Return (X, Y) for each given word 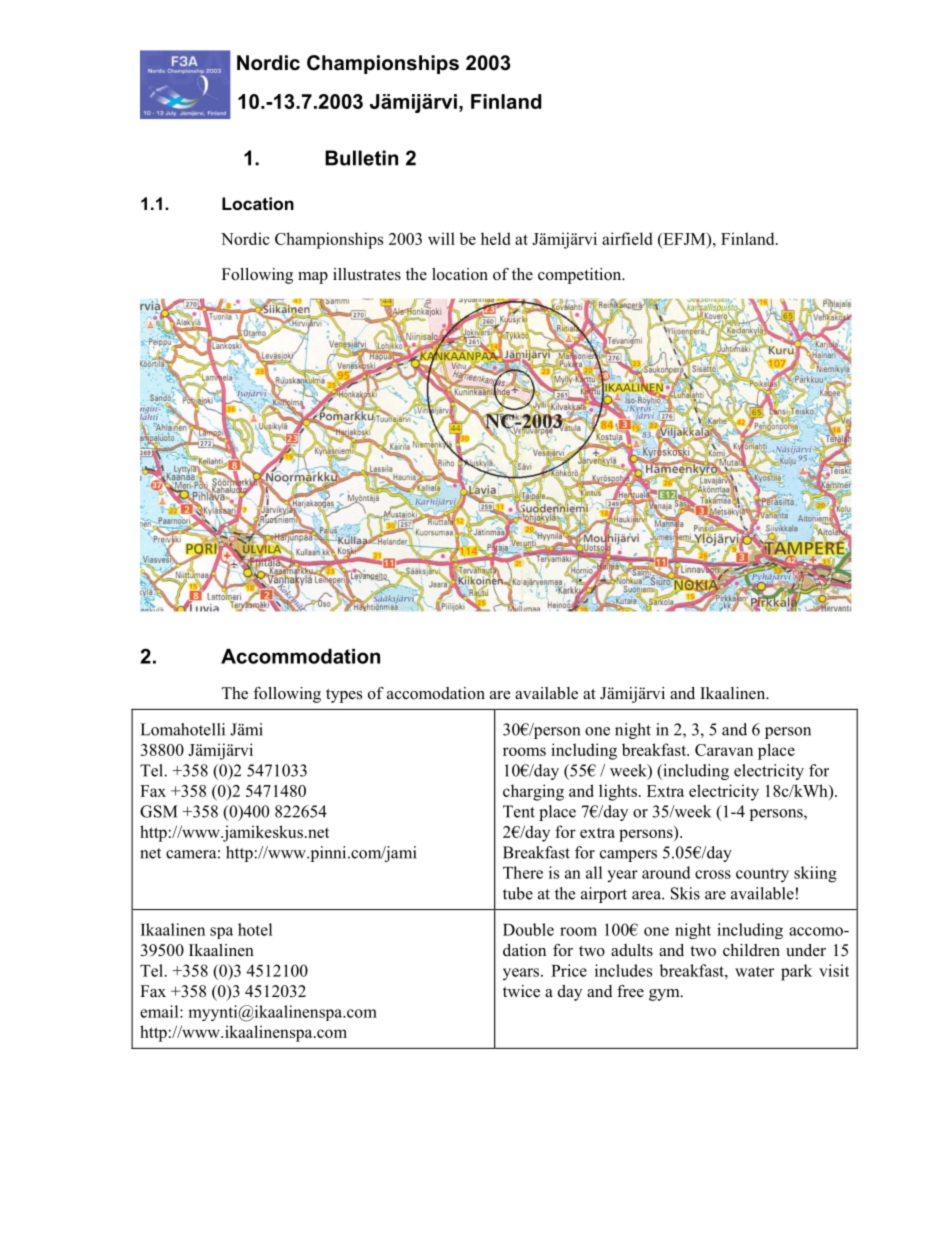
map (313, 278)
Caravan (724, 750)
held (495, 238)
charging (533, 792)
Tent (519, 811)
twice (521, 991)
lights (618, 792)
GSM (159, 811)
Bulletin (361, 158)
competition (581, 276)
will (441, 238)
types (344, 696)
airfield (627, 238)
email (160, 1011)
